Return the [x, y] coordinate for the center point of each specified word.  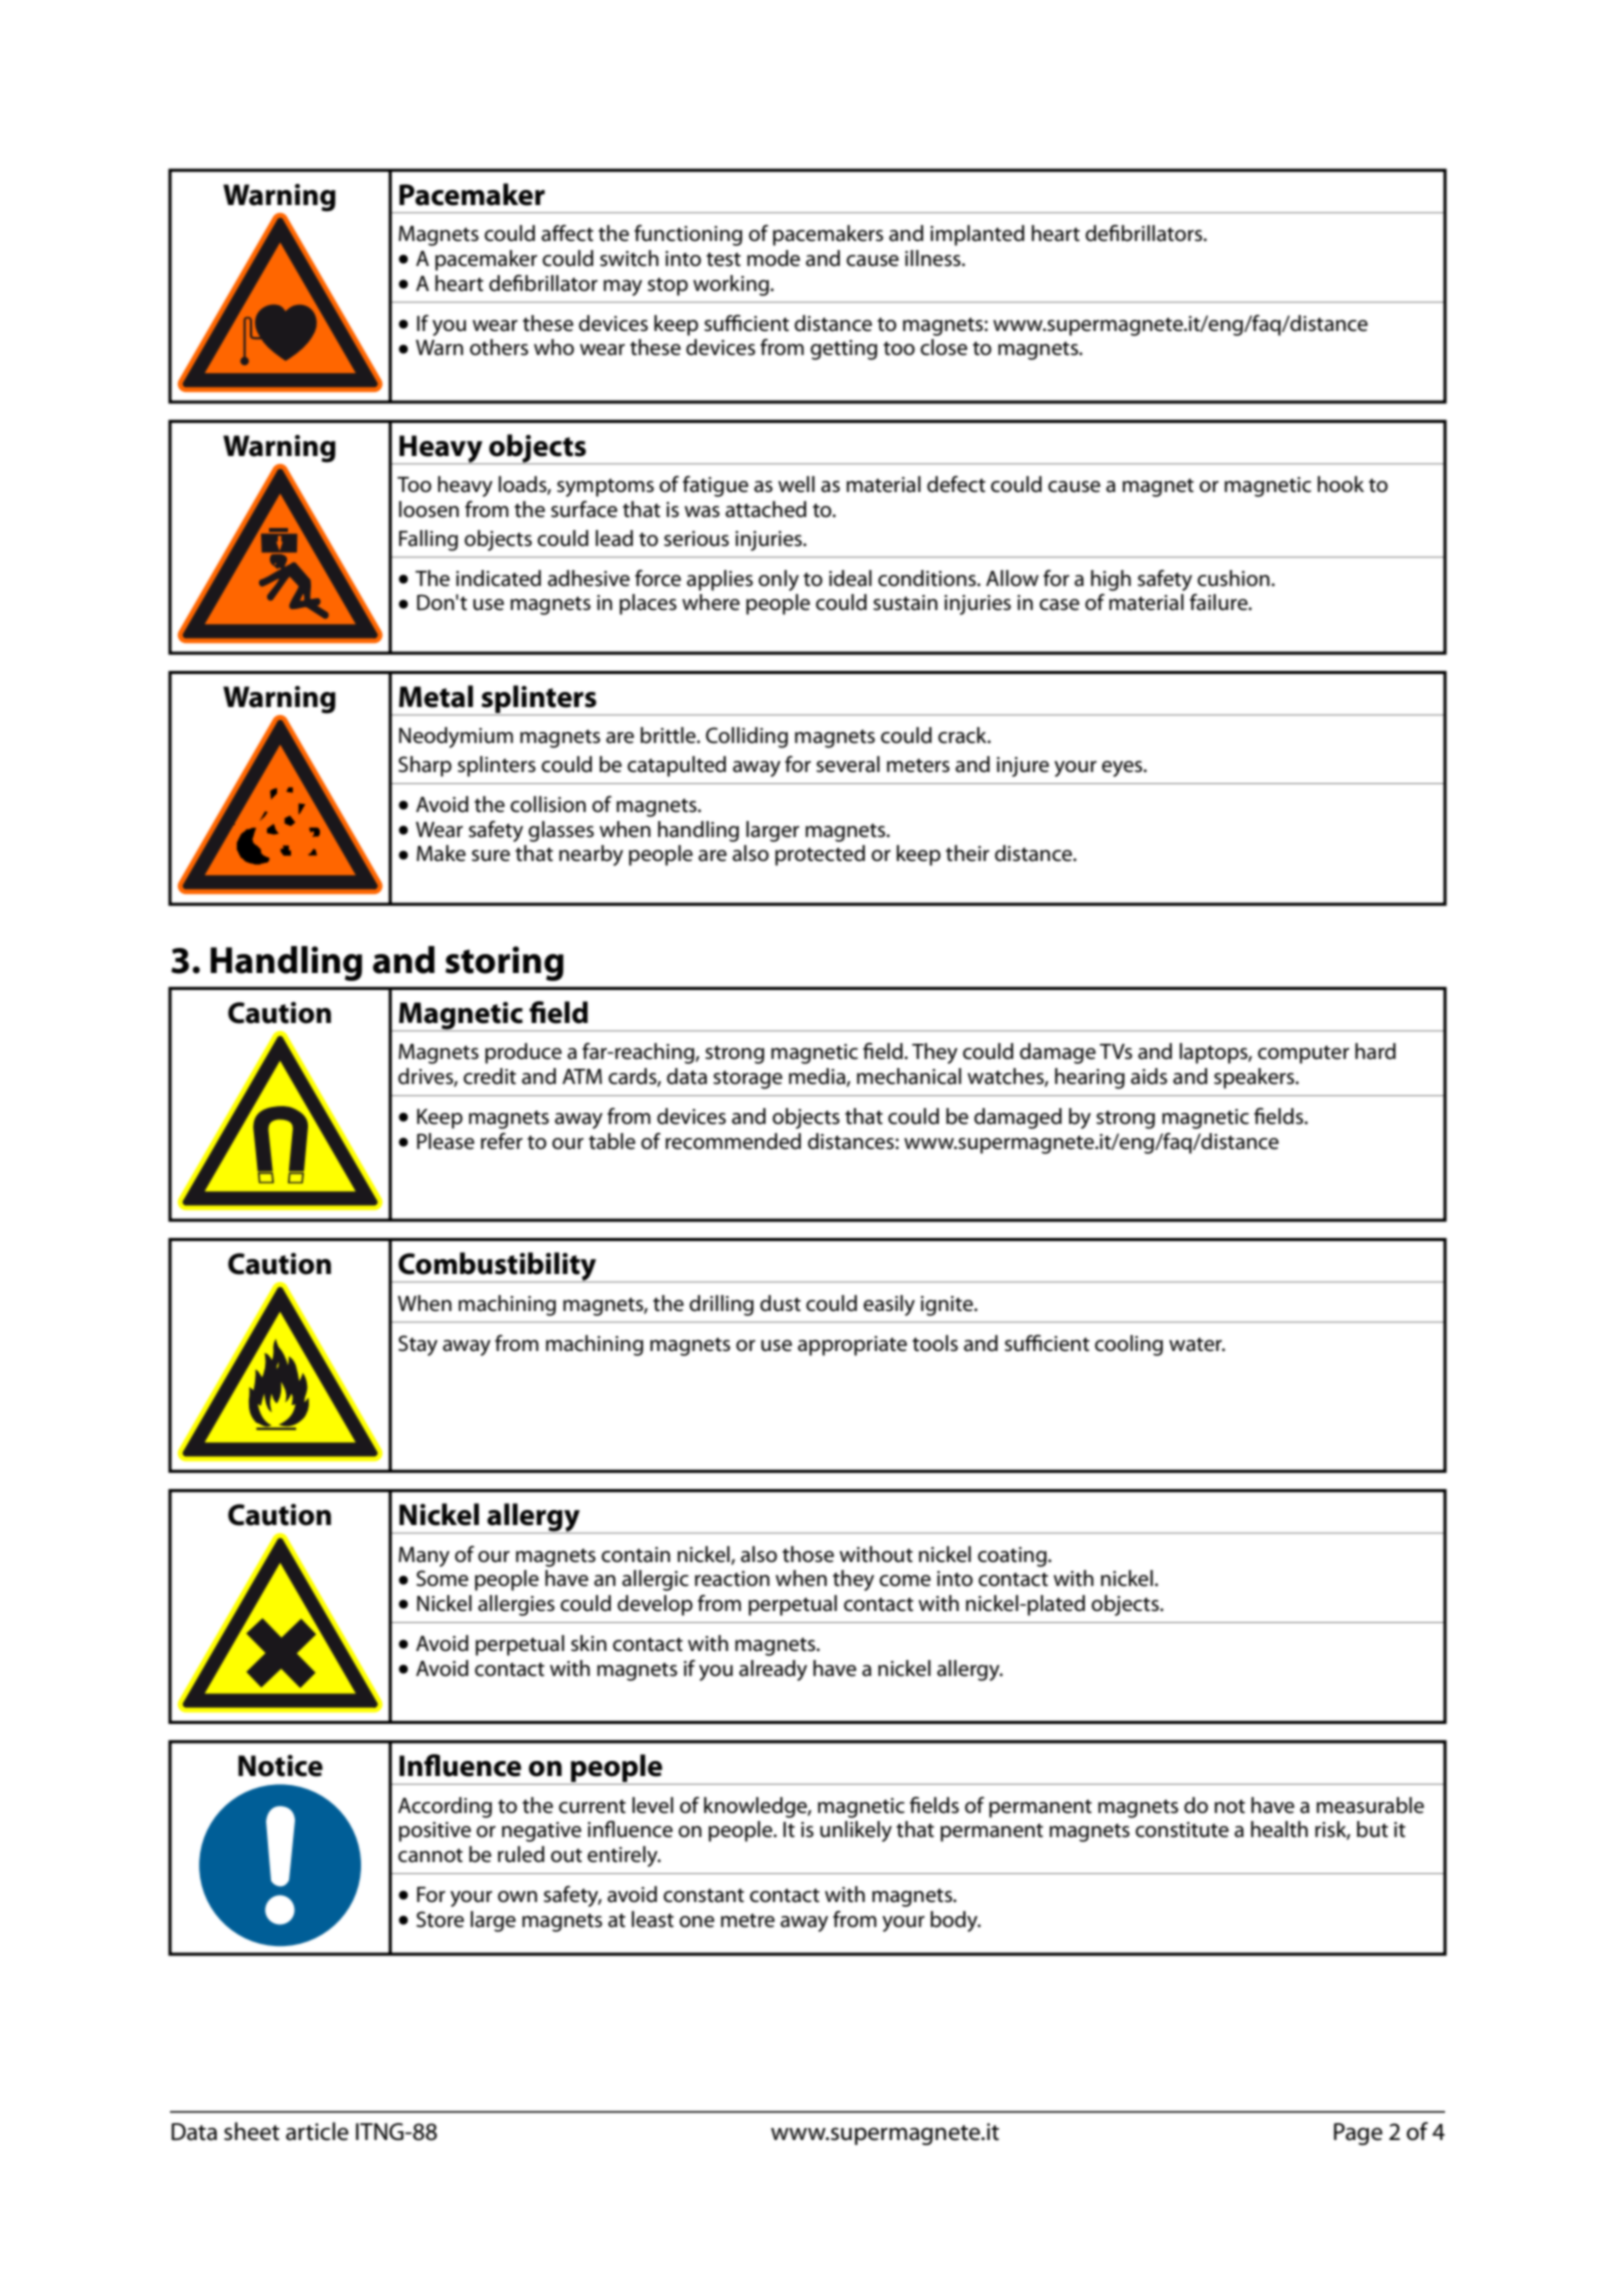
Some [442, 1578]
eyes [1123, 769]
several [848, 764]
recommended [733, 1141]
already [773, 1670]
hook [1341, 484]
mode [773, 258]
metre [748, 1920]
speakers [1255, 1078]
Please [445, 1141]
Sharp [425, 766]
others [499, 347]
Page [1358, 2134]
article [317, 2131]
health [1279, 1829]
